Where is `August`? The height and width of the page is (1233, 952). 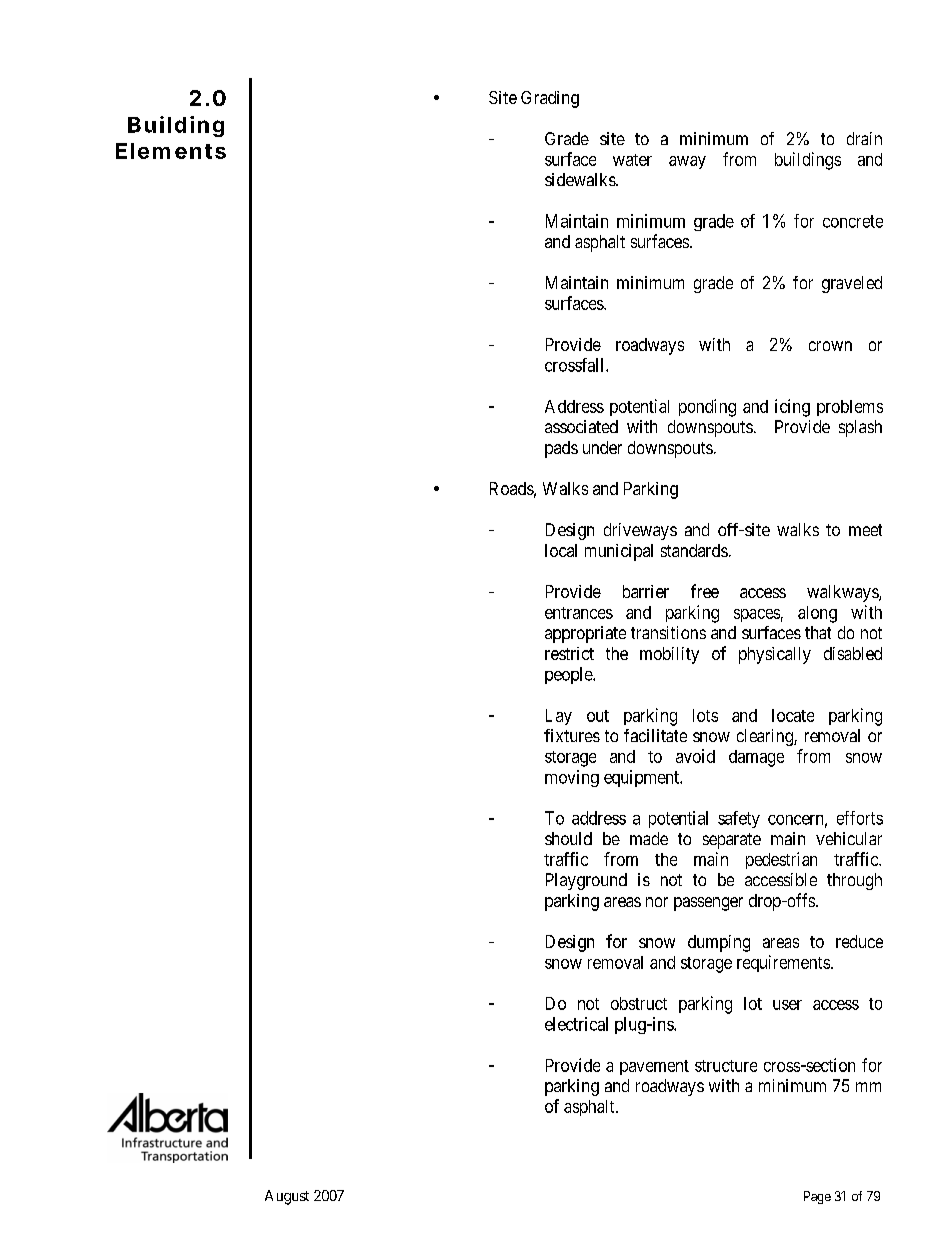
August is located at coordinates (287, 1197).
